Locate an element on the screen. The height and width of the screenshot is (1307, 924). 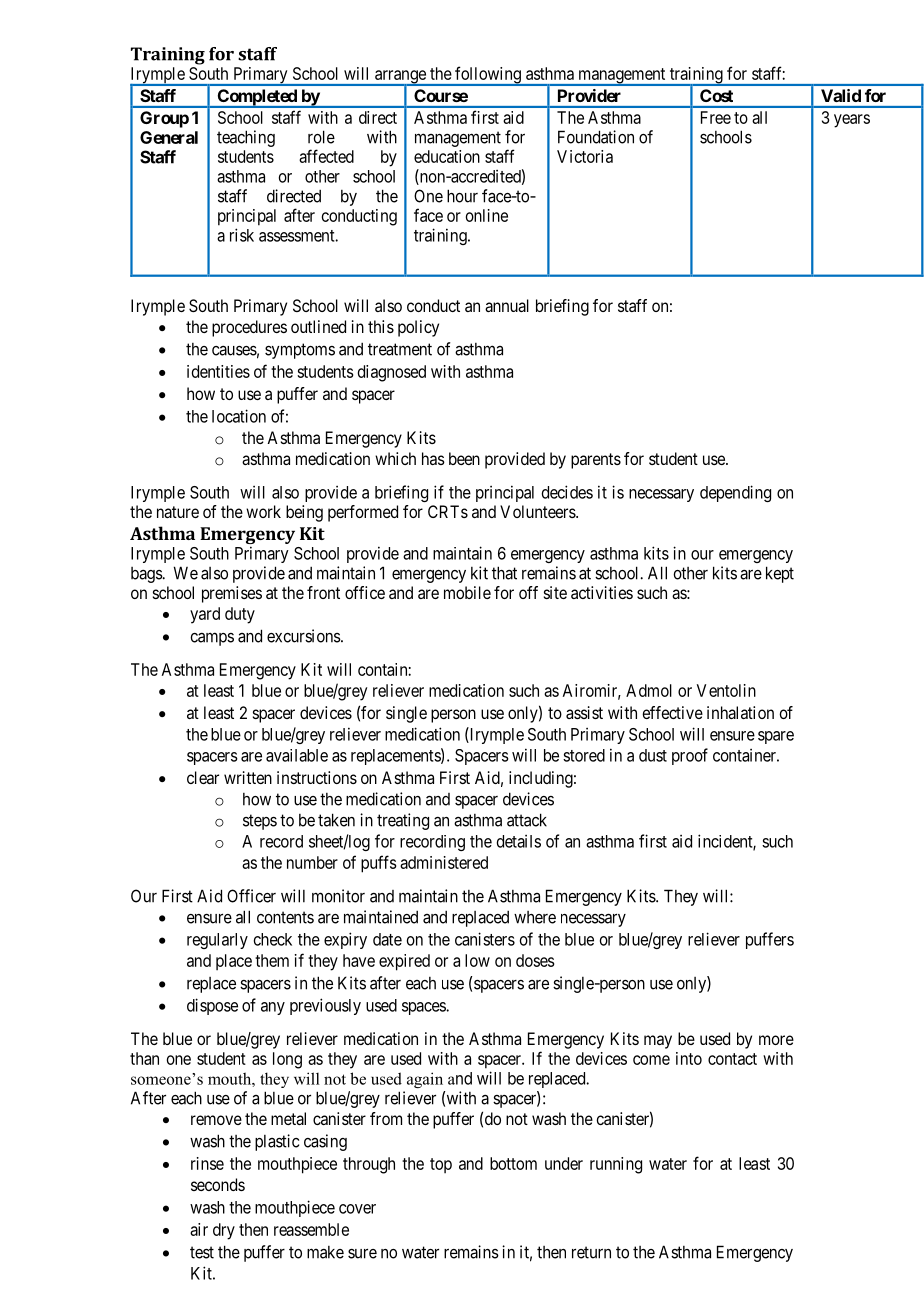
more is located at coordinates (776, 1040).
